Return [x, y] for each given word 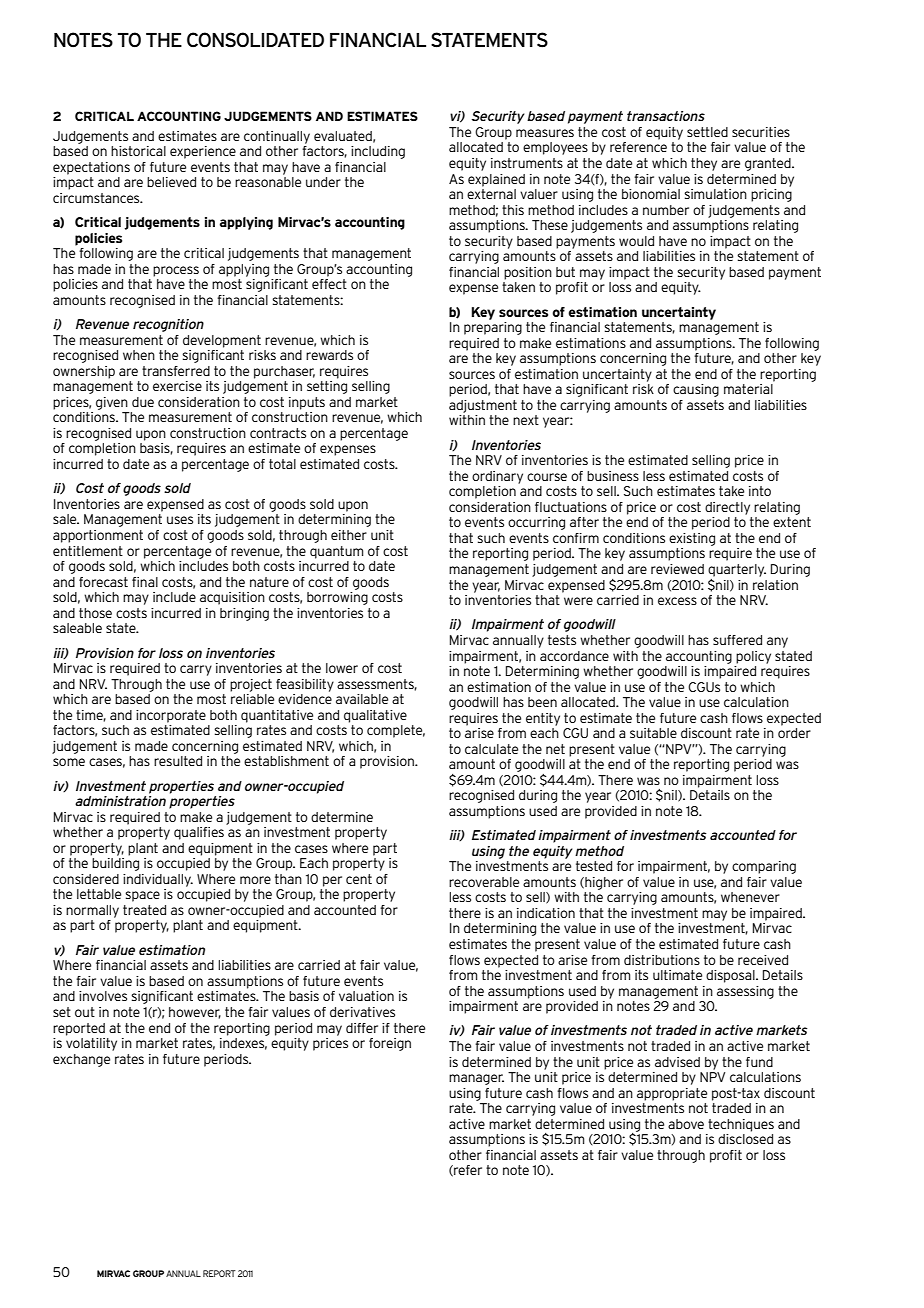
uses [180, 520]
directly [727, 508]
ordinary [497, 477]
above [686, 1124]
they [704, 164]
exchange [81, 1060]
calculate [491, 749]
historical [138, 151]
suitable [653, 733]
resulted [178, 761]
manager [476, 1079]
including [378, 152]
